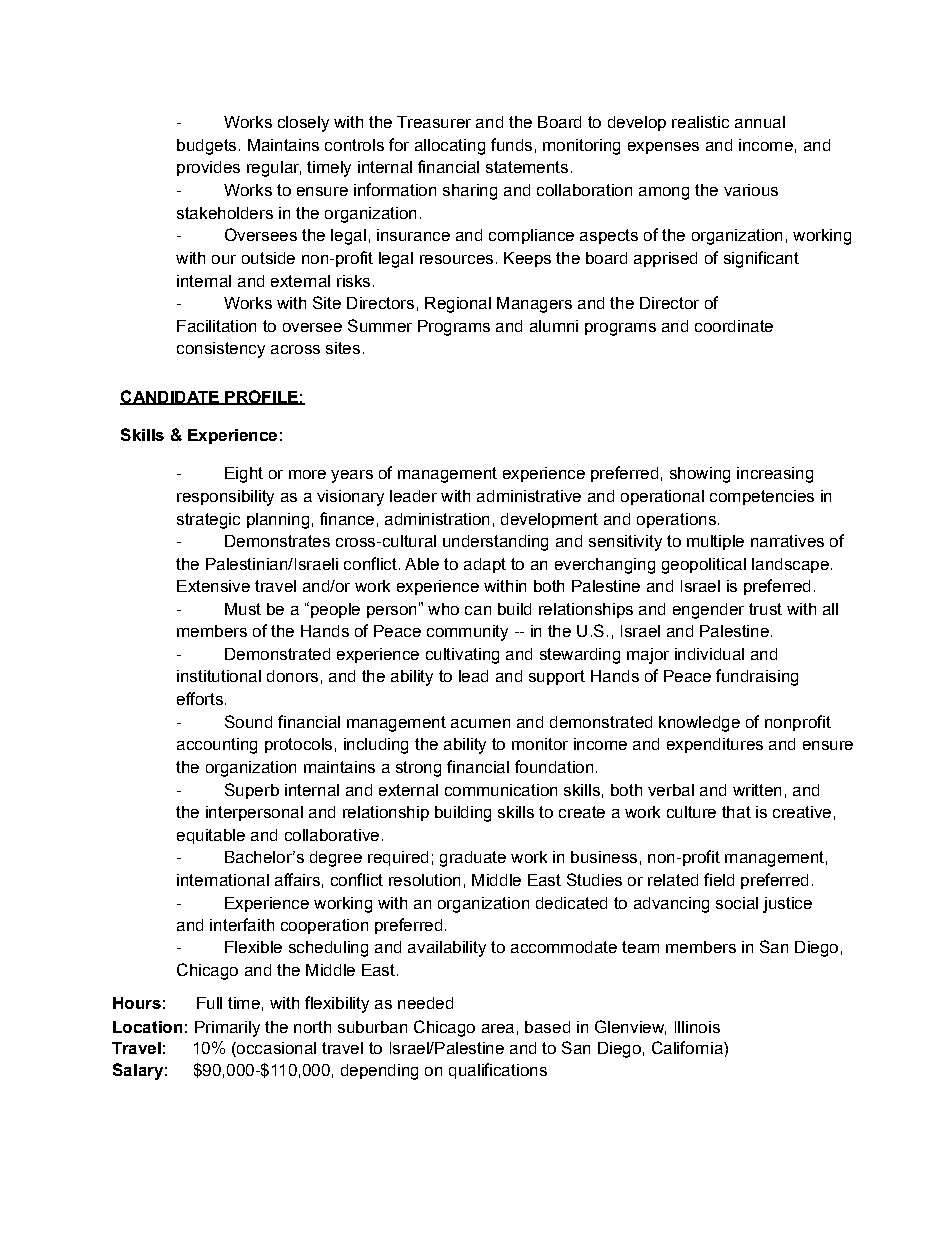 The image size is (952, 1233). Describe the element at coordinates (206, 147) in the page. I see `budgets` at that location.
